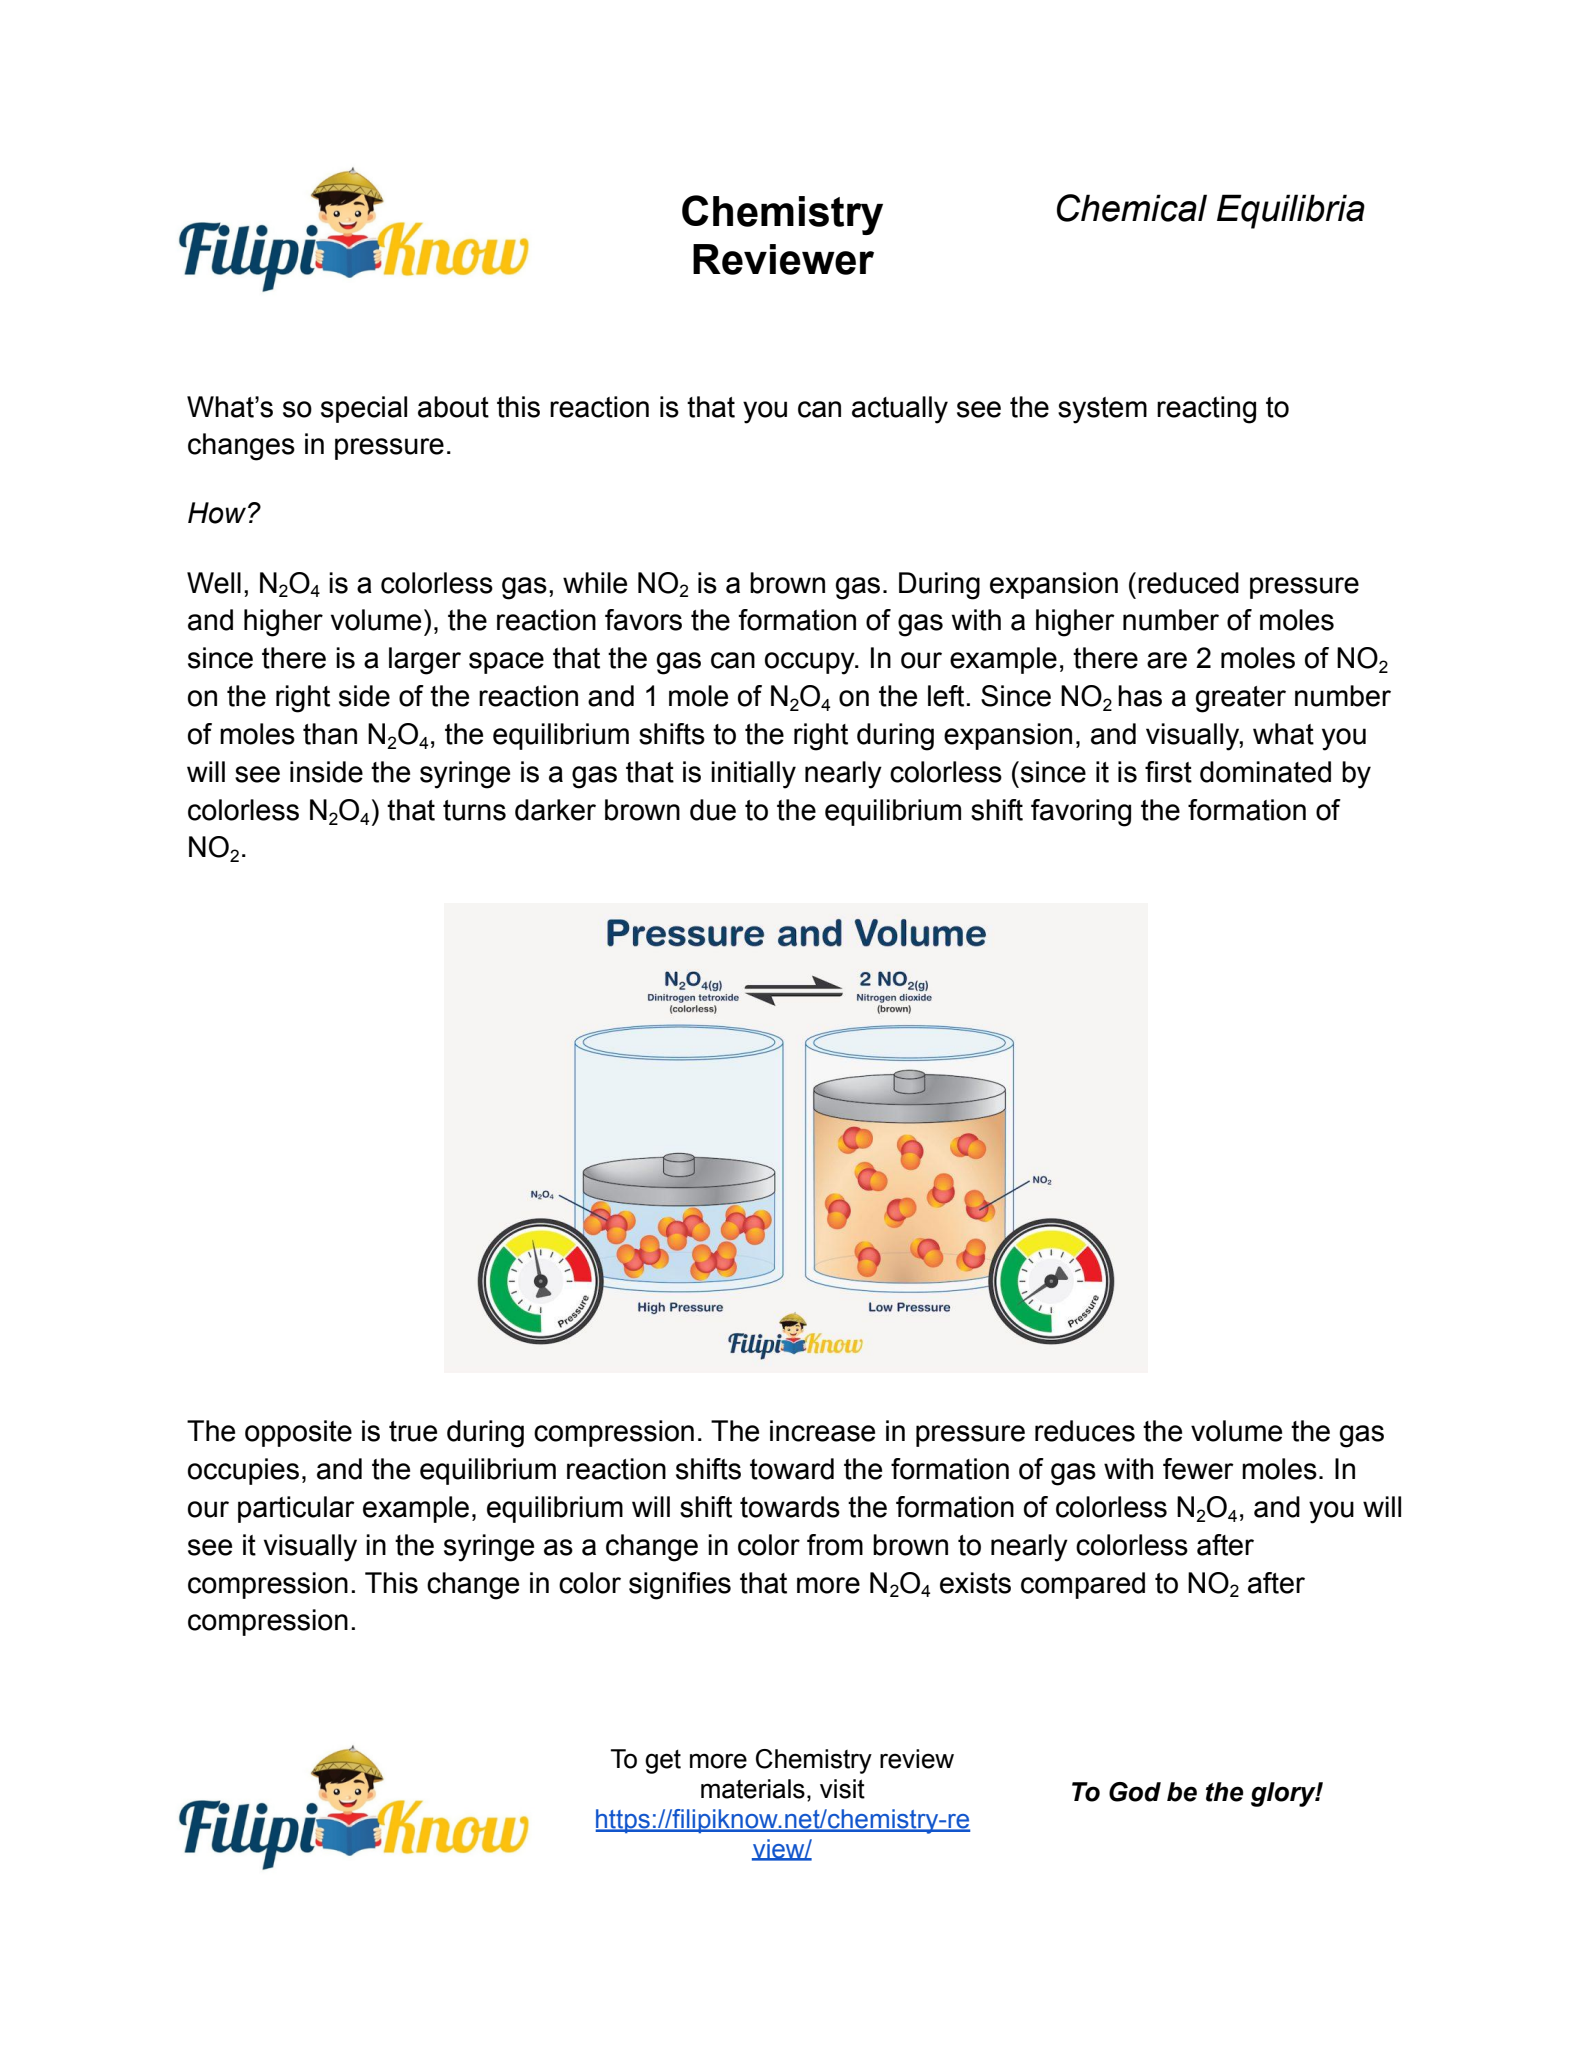 This screenshot has height=2061, width=1592. Describe the element at coordinates (1132, 208) in the screenshot. I see `Chemical` at that location.
